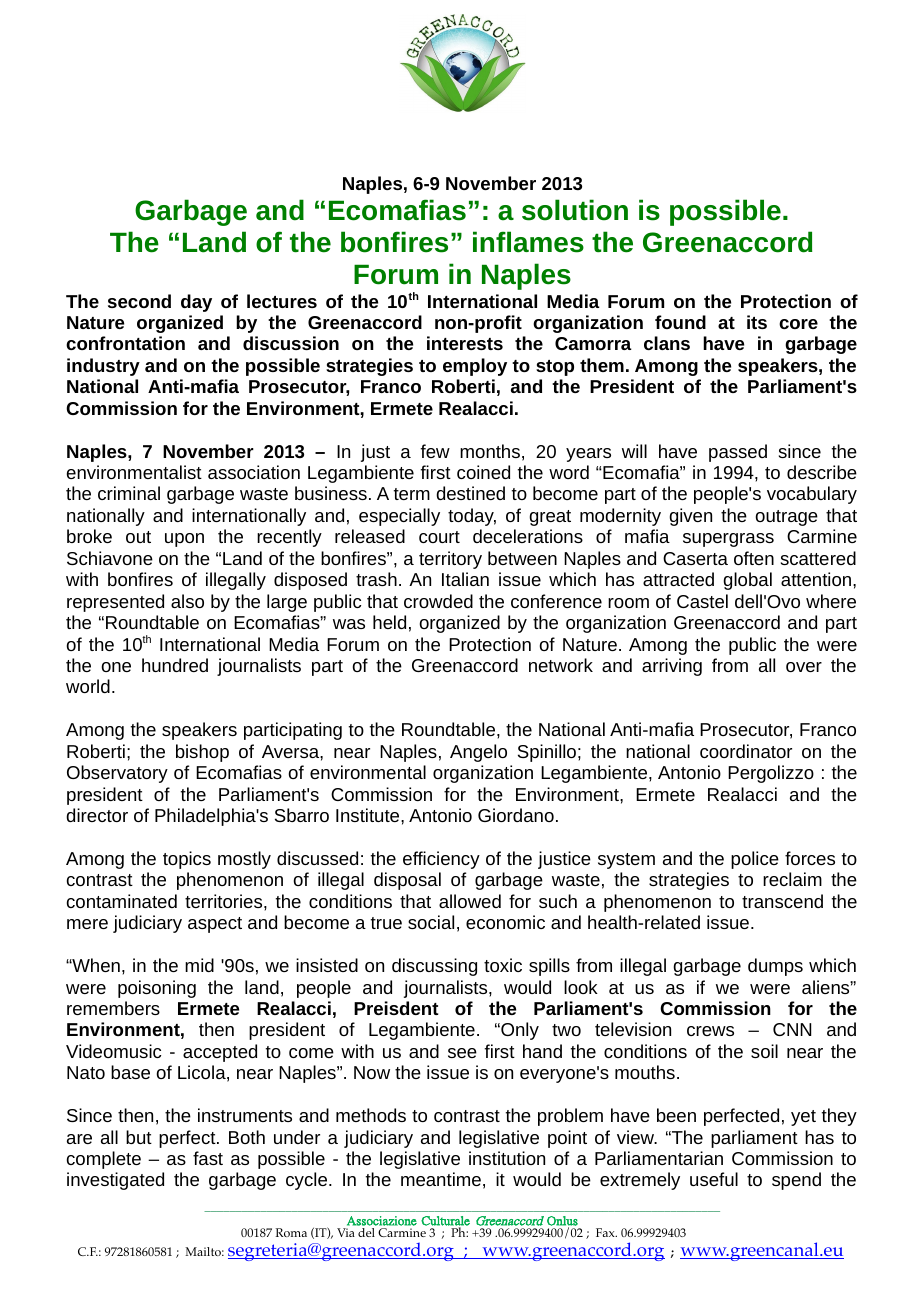 This image has width=924, height=1308. Describe the element at coordinates (528, 242) in the image. I see `inflames` at that location.
